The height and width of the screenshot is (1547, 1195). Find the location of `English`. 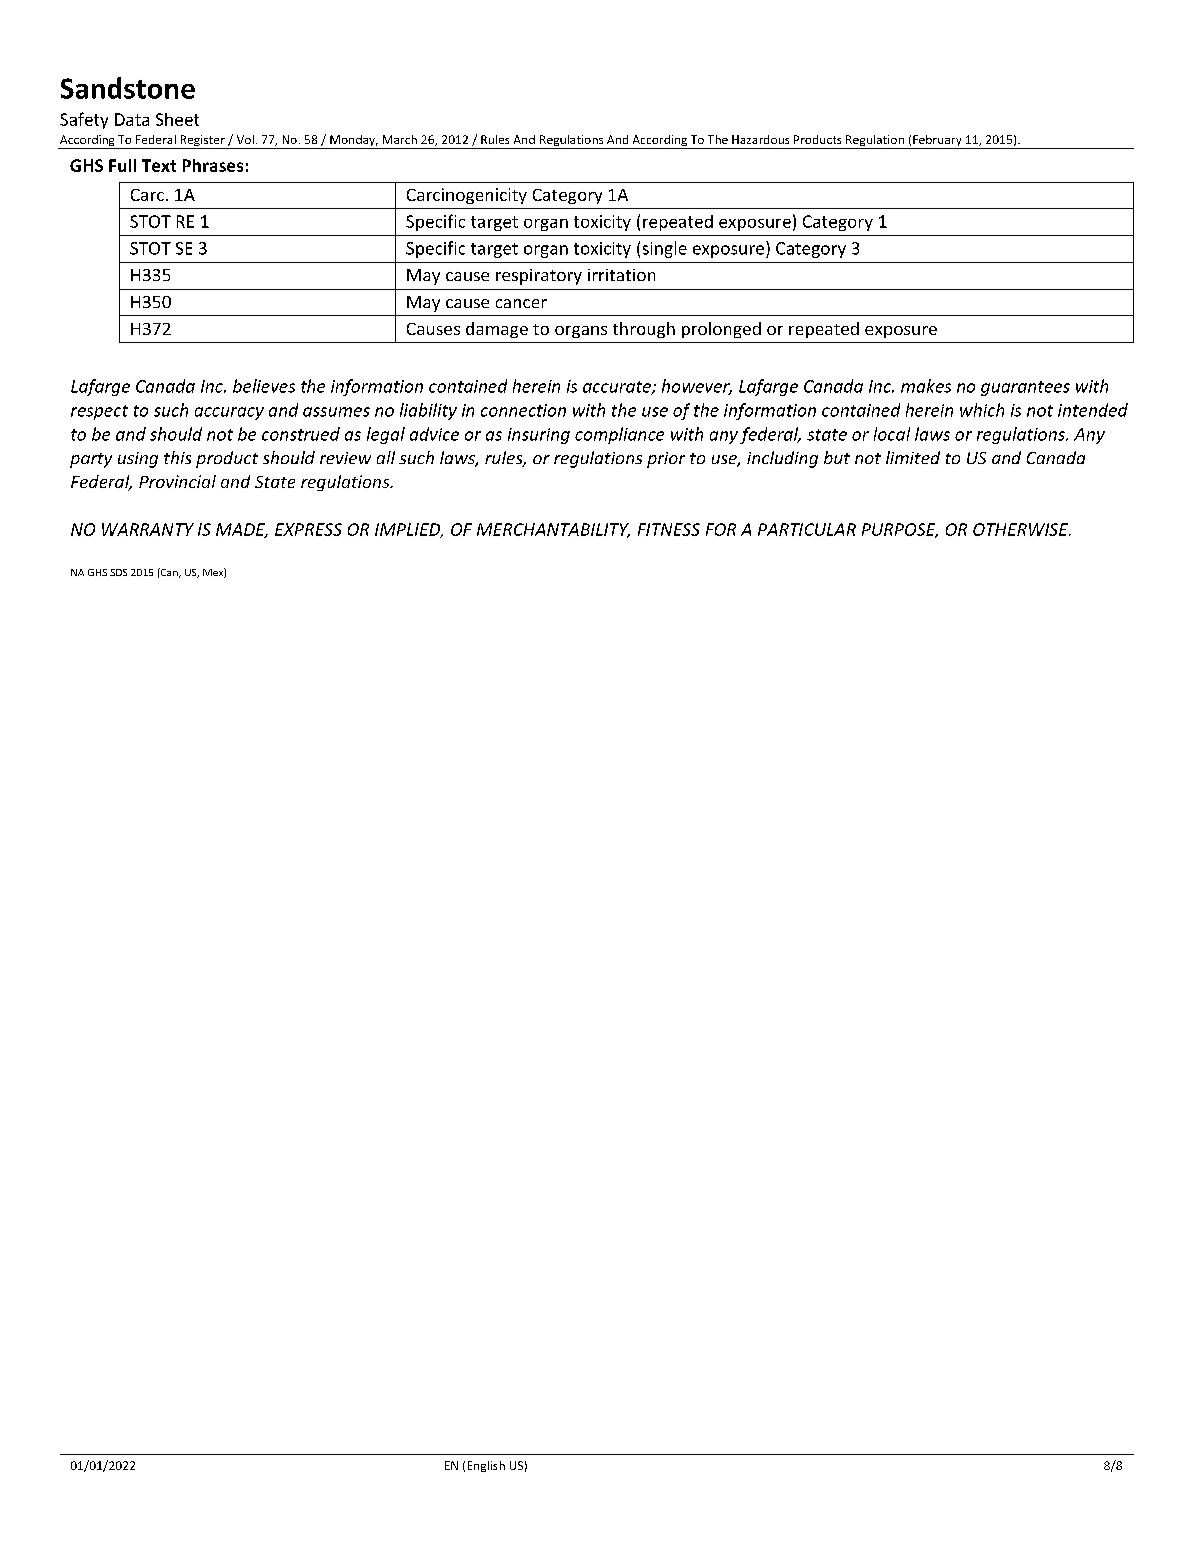

English is located at coordinates (486, 1466).
